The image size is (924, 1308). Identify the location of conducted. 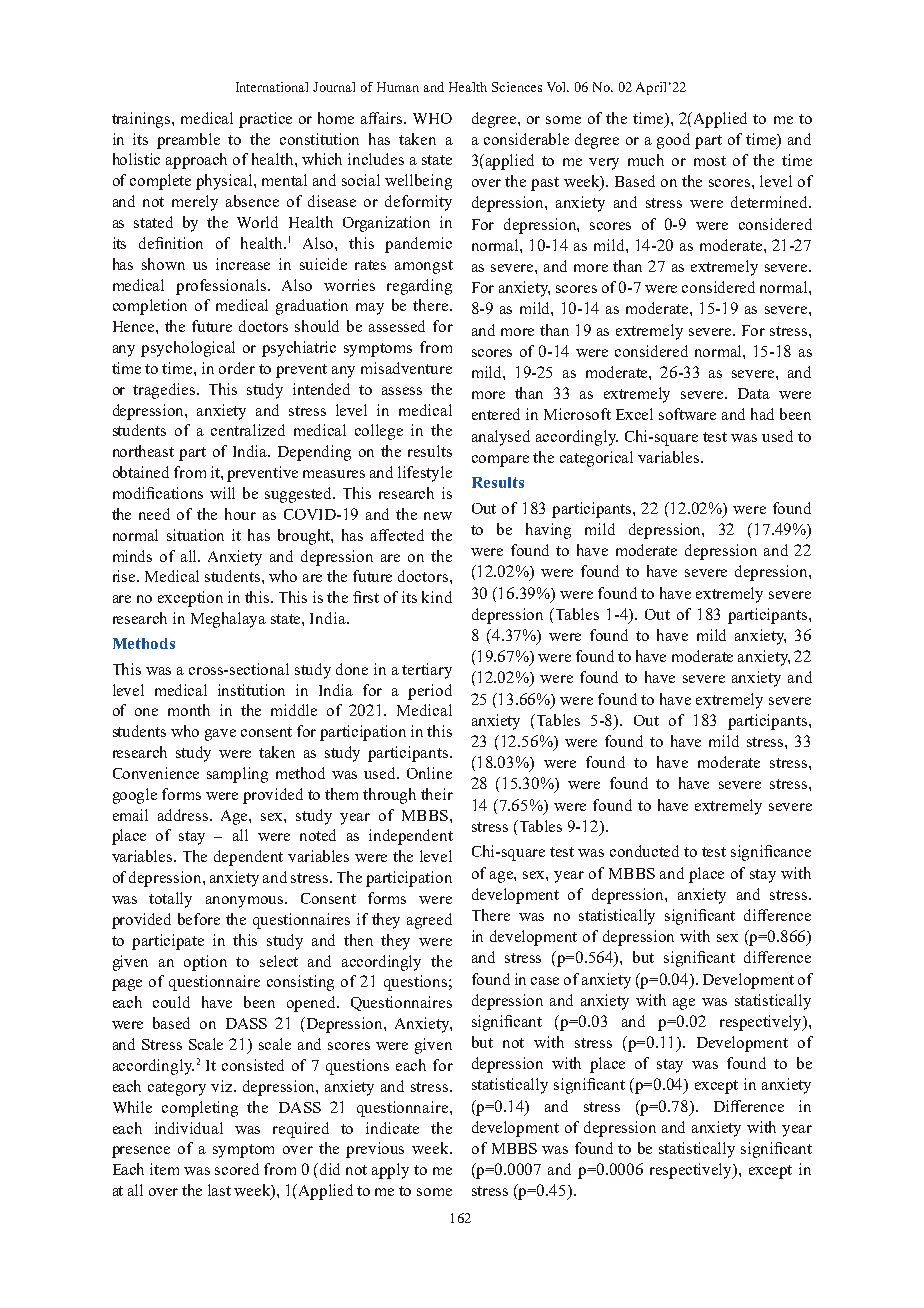
(644, 851).
